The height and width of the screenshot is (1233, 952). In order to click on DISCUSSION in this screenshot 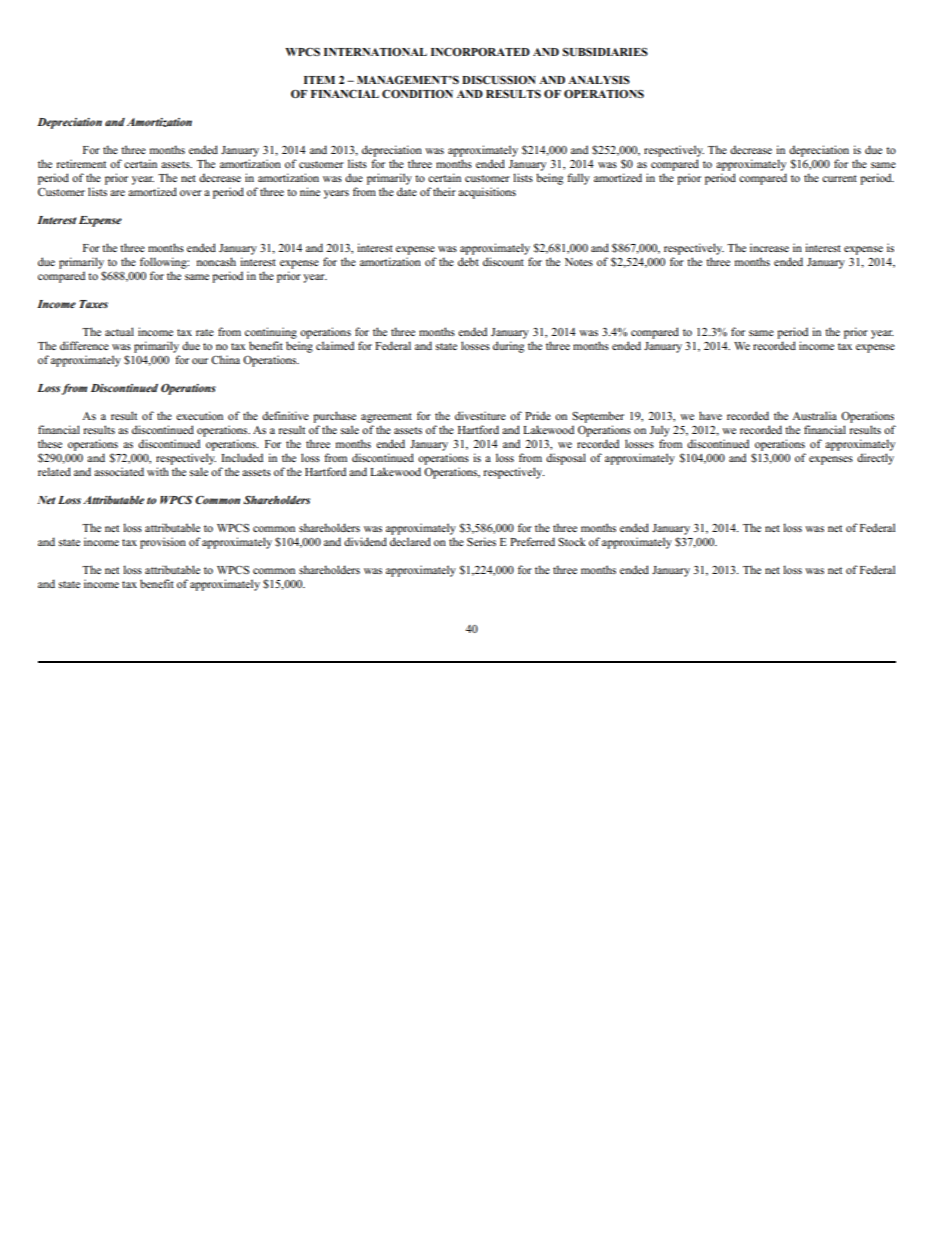, I will do `click(499, 80)`.
